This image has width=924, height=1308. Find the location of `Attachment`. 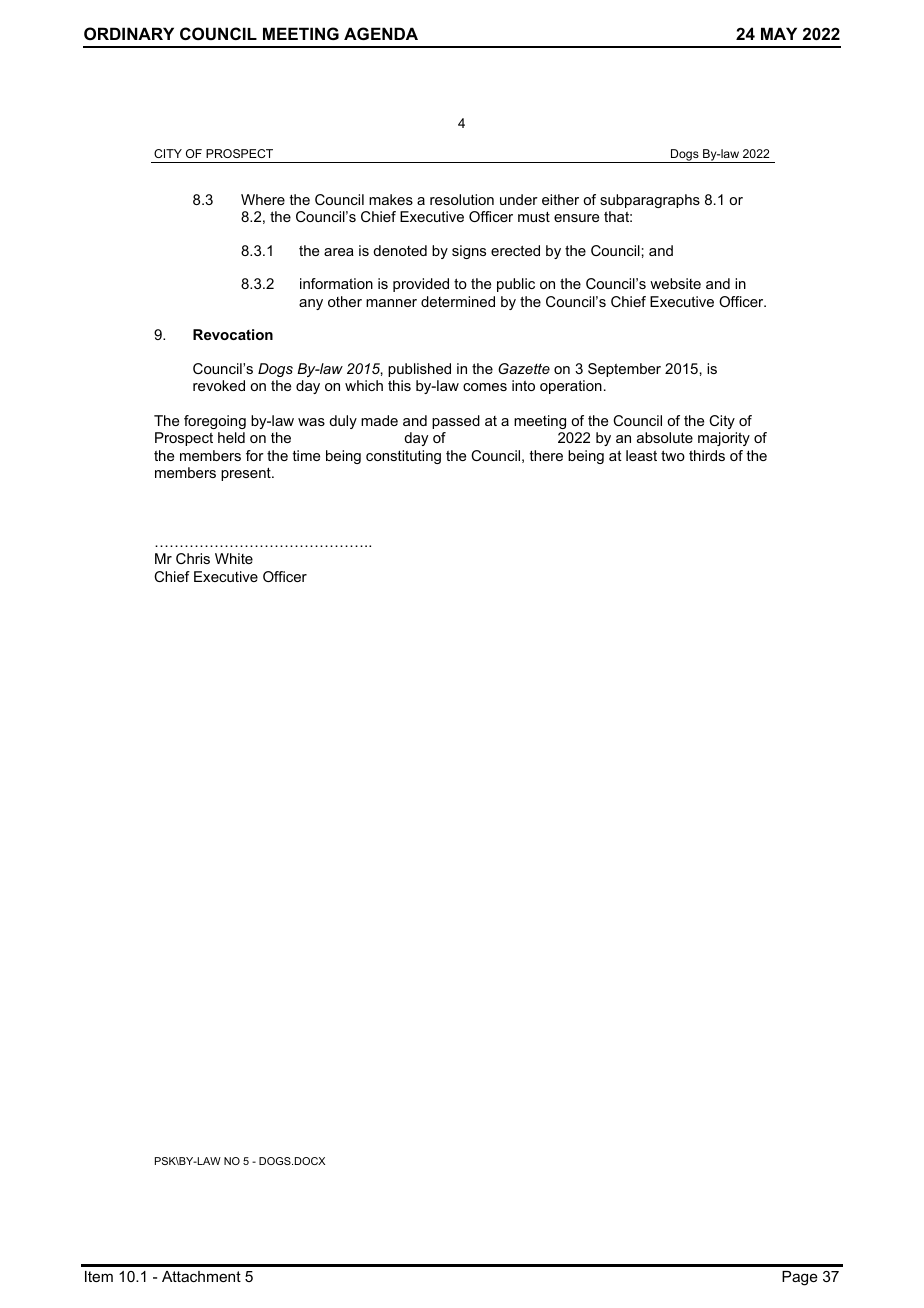

Attachment is located at coordinates (201, 1276).
